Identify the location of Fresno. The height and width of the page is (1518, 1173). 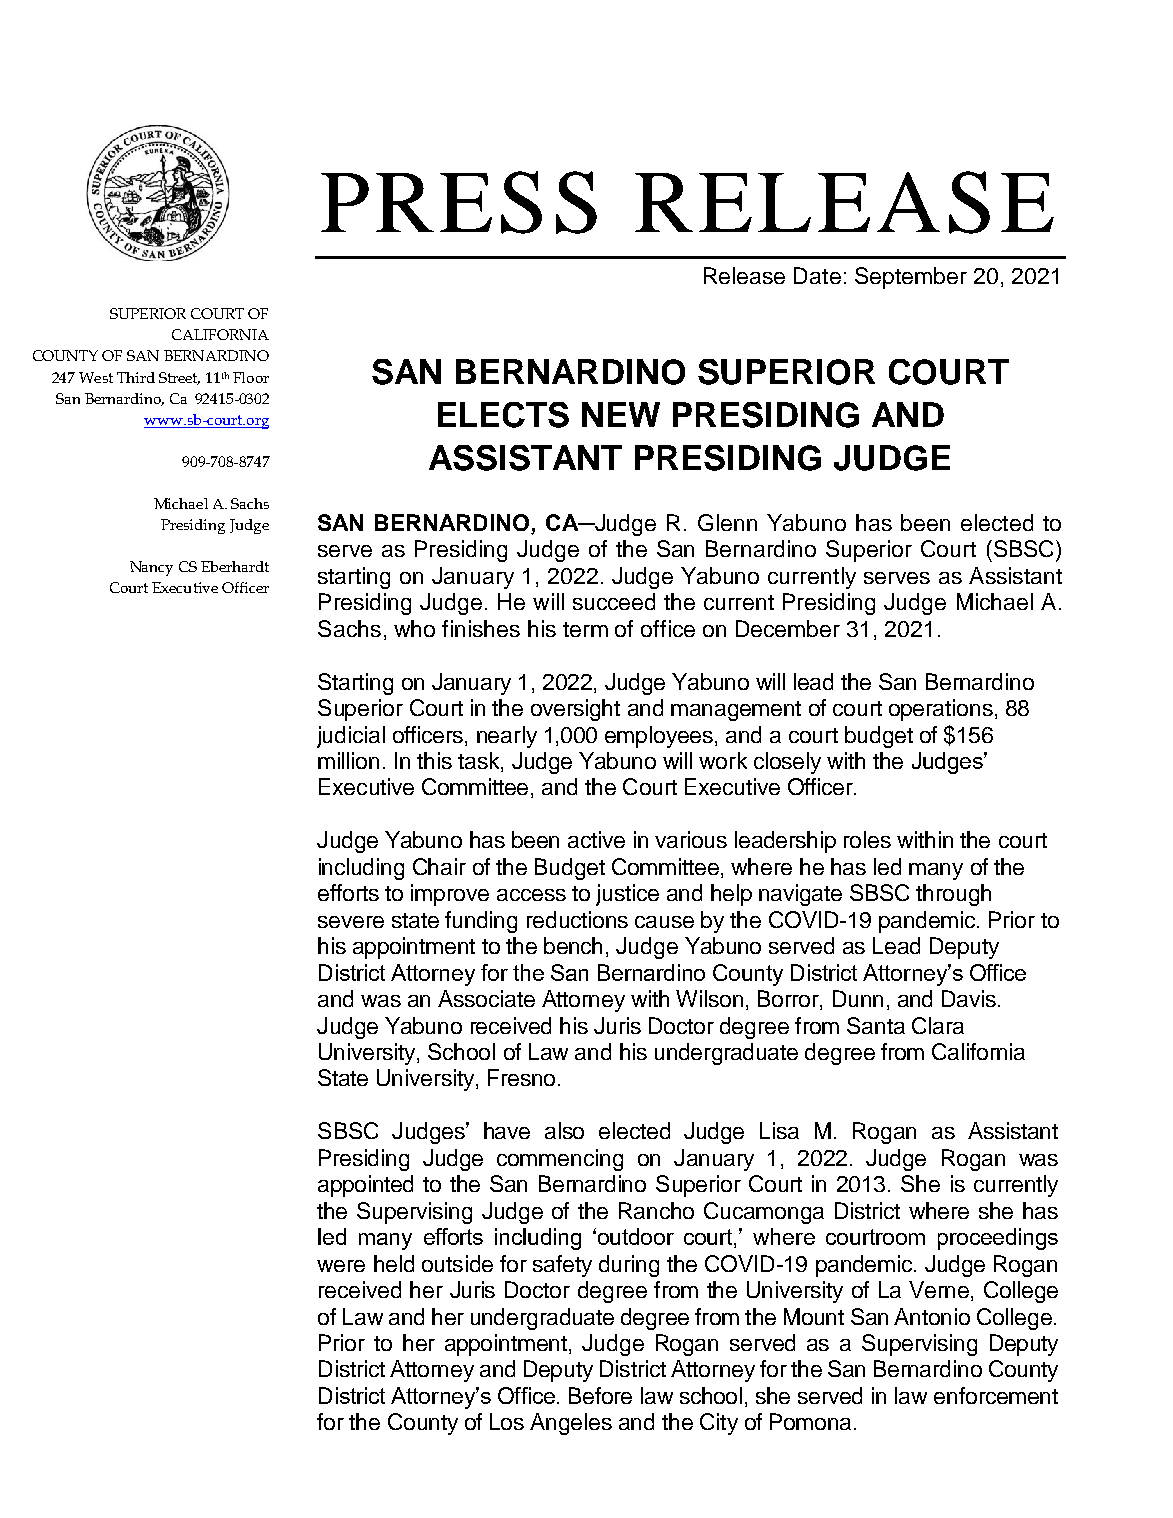
(521, 1077).
